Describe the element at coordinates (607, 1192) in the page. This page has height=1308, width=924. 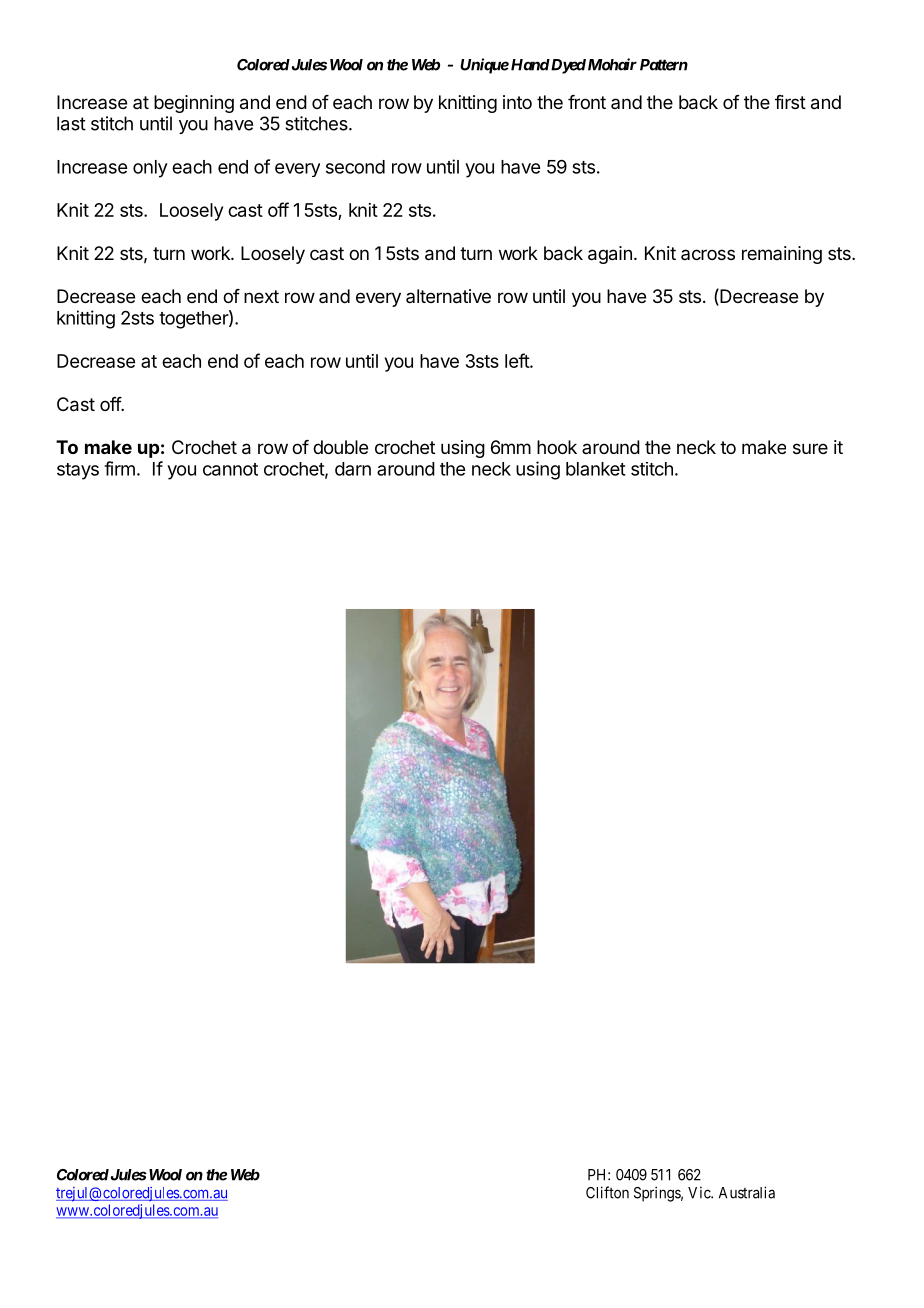
I see `Clifton` at that location.
